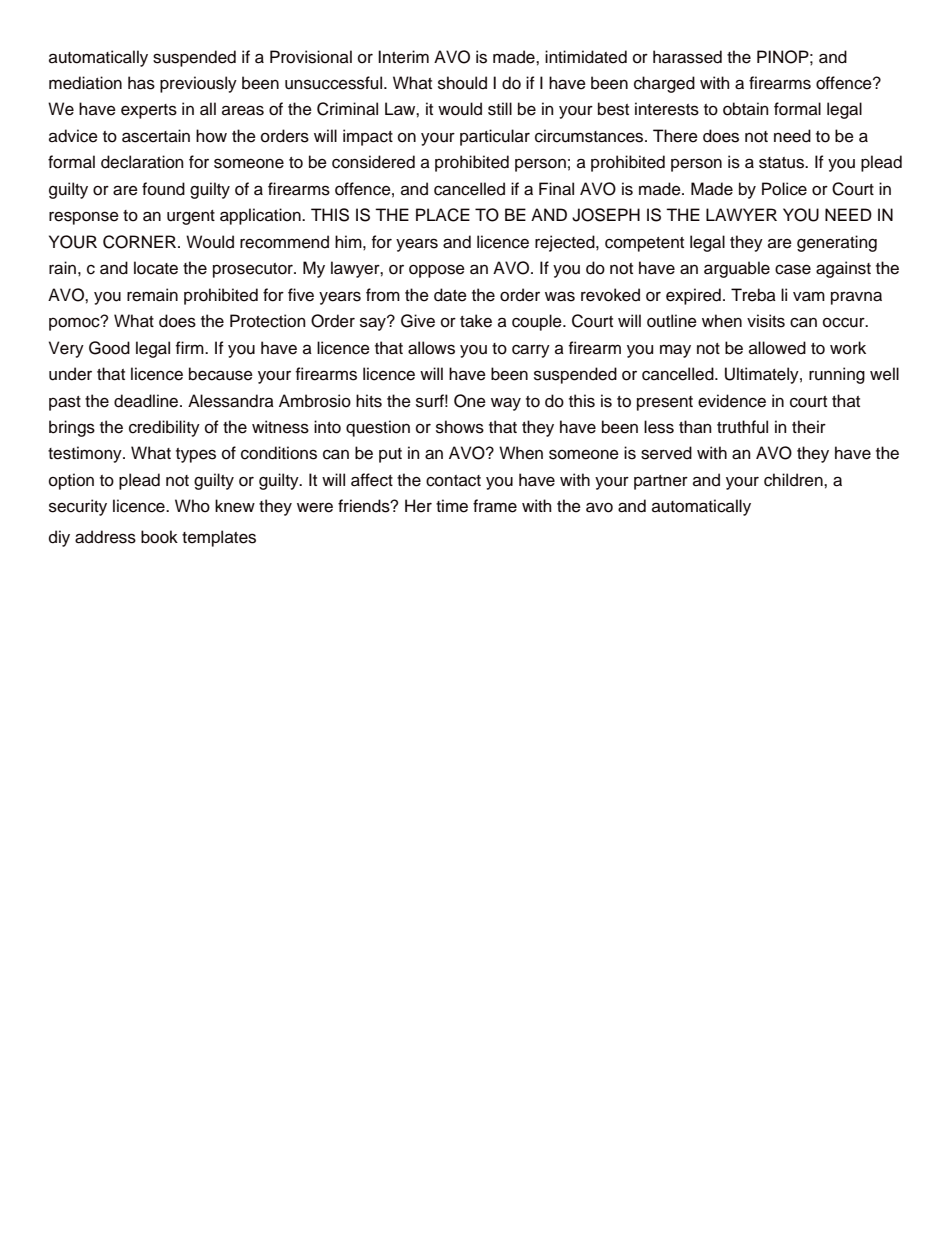 This page has width=952, height=1233. Describe the element at coordinates (431, 348) in the page. I see `allows` at that location.
